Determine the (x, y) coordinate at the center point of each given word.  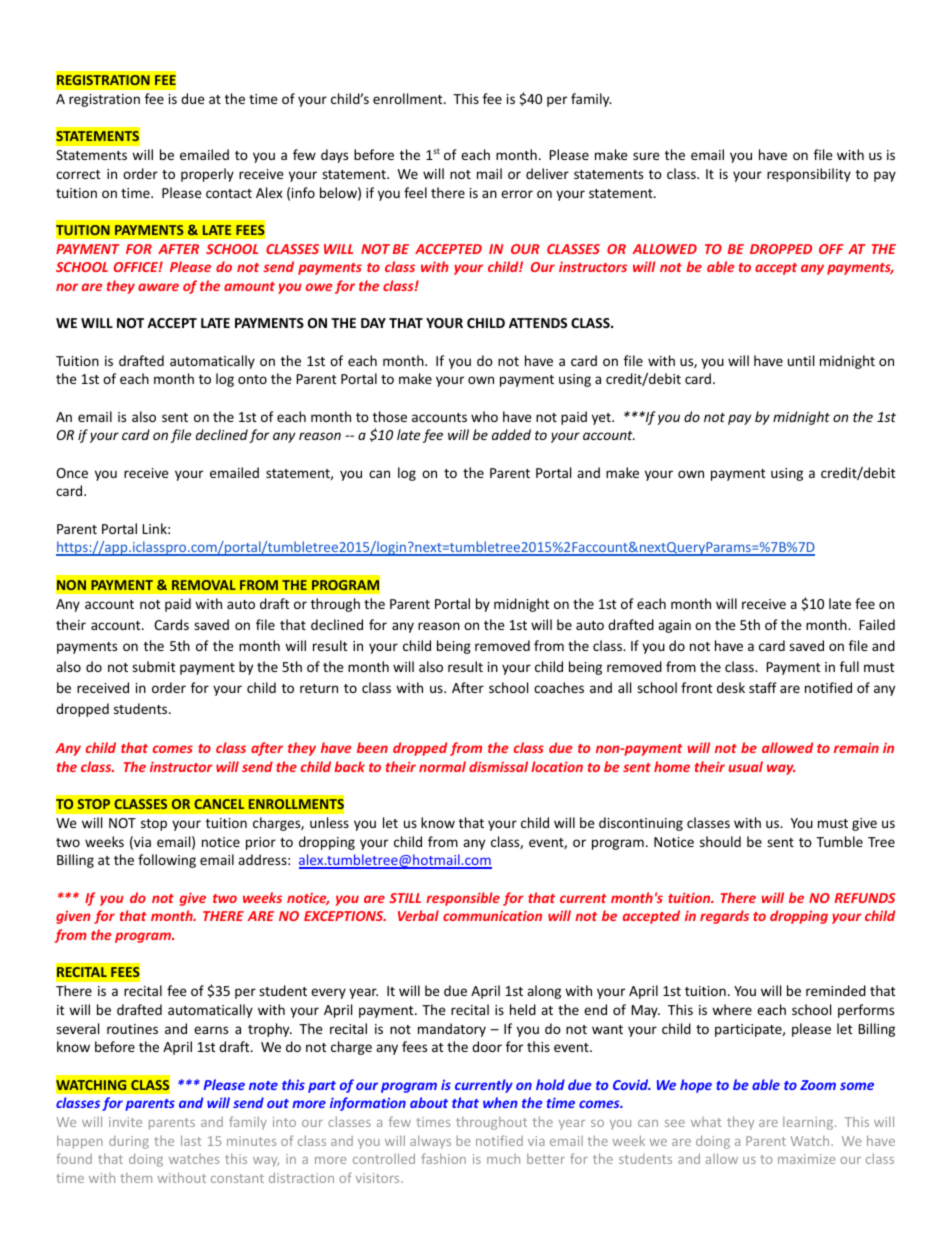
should (720, 841)
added (511, 434)
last (191, 1140)
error (517, 194)
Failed (877, 624)
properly (207, 175)
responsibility (809, 175)
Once (72, 473)
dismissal (498, 766)
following (167, 861)
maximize (806, 1159)
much (503, 1159)
